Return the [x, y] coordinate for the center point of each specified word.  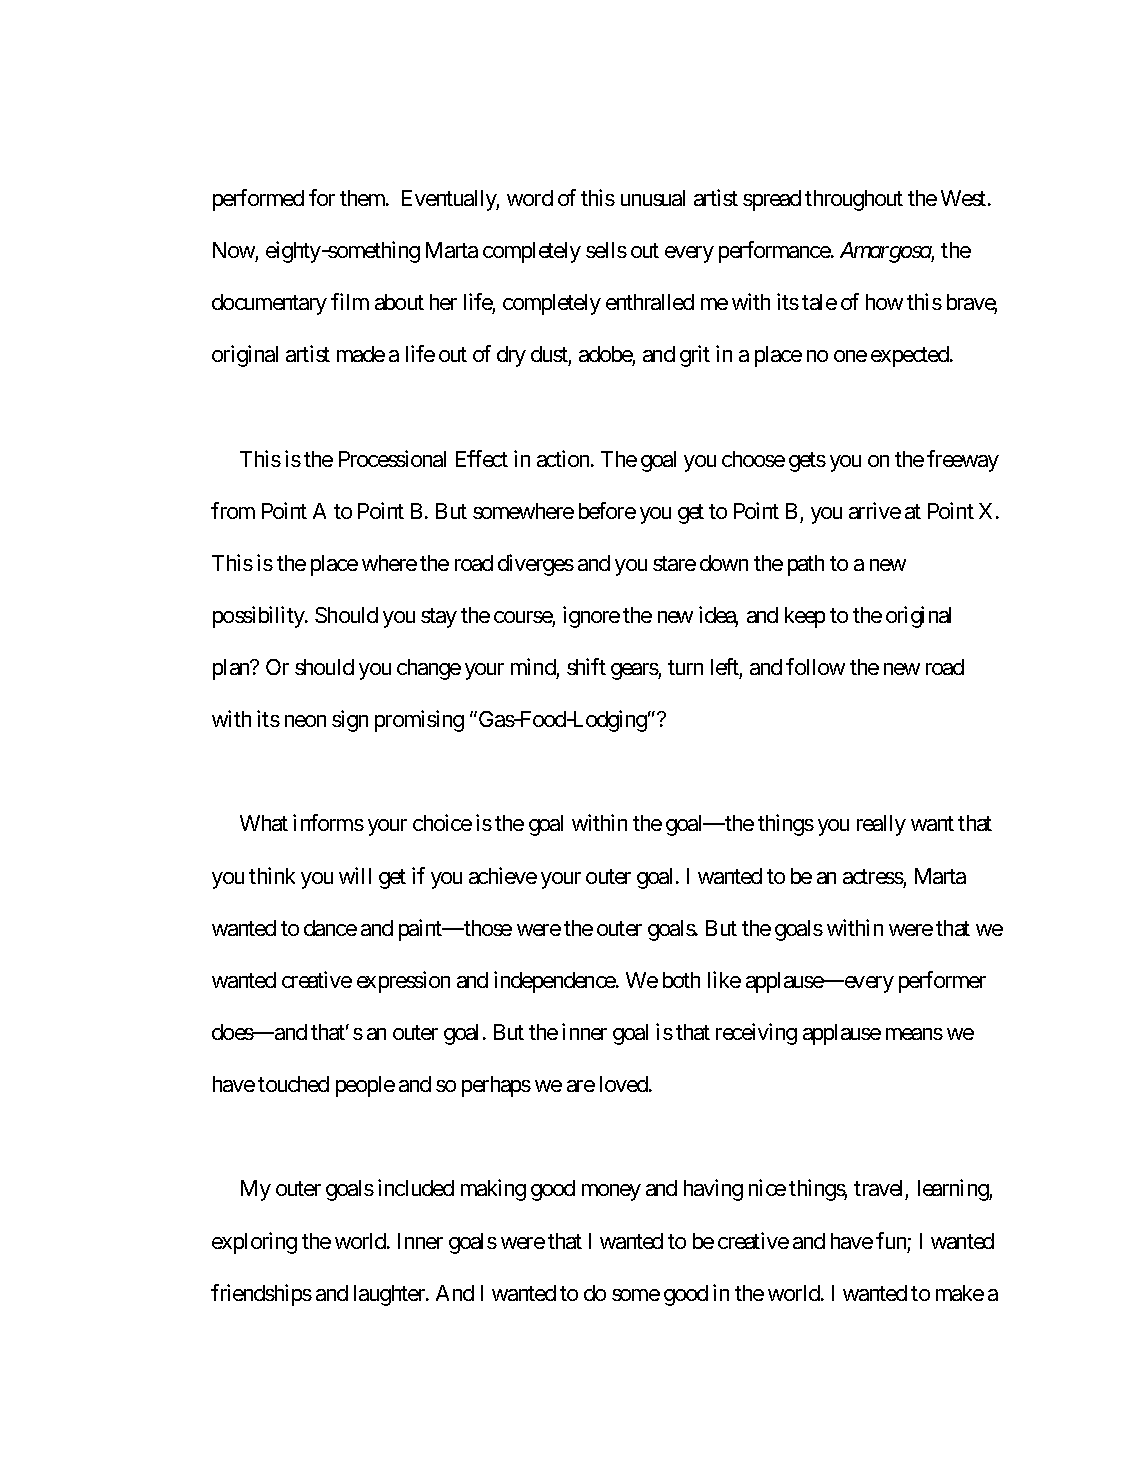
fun [891, 1240]
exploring [254, 1243]
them [363, 198]
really [881, 825]
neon [305, 721]
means [914, 1034]
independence [555, 982]
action [564, 458]
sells [606, 250]
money [611, 1192]
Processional [392, 458]
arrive [875, 510]
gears [635, 671]
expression [403, 982]
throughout [854, 200]
